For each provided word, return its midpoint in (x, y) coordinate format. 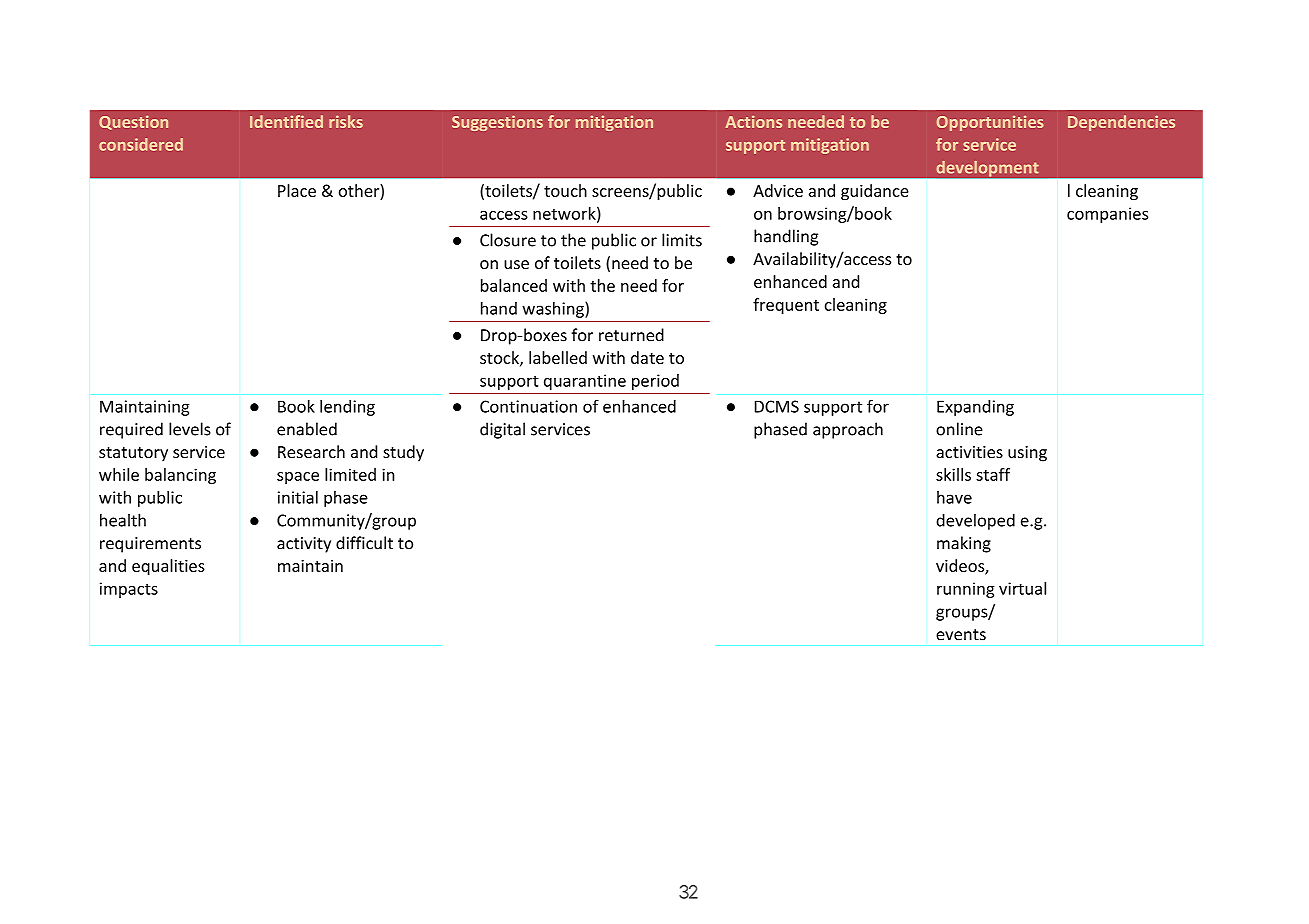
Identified (286, 121)
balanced (514, 285)
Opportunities (990, 123)
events (961, 635)
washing (554, 310)
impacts (129, 590)
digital (502, 430)
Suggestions (497, 123)
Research (311, 451)
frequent (786, 306)
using (1027, 454)
